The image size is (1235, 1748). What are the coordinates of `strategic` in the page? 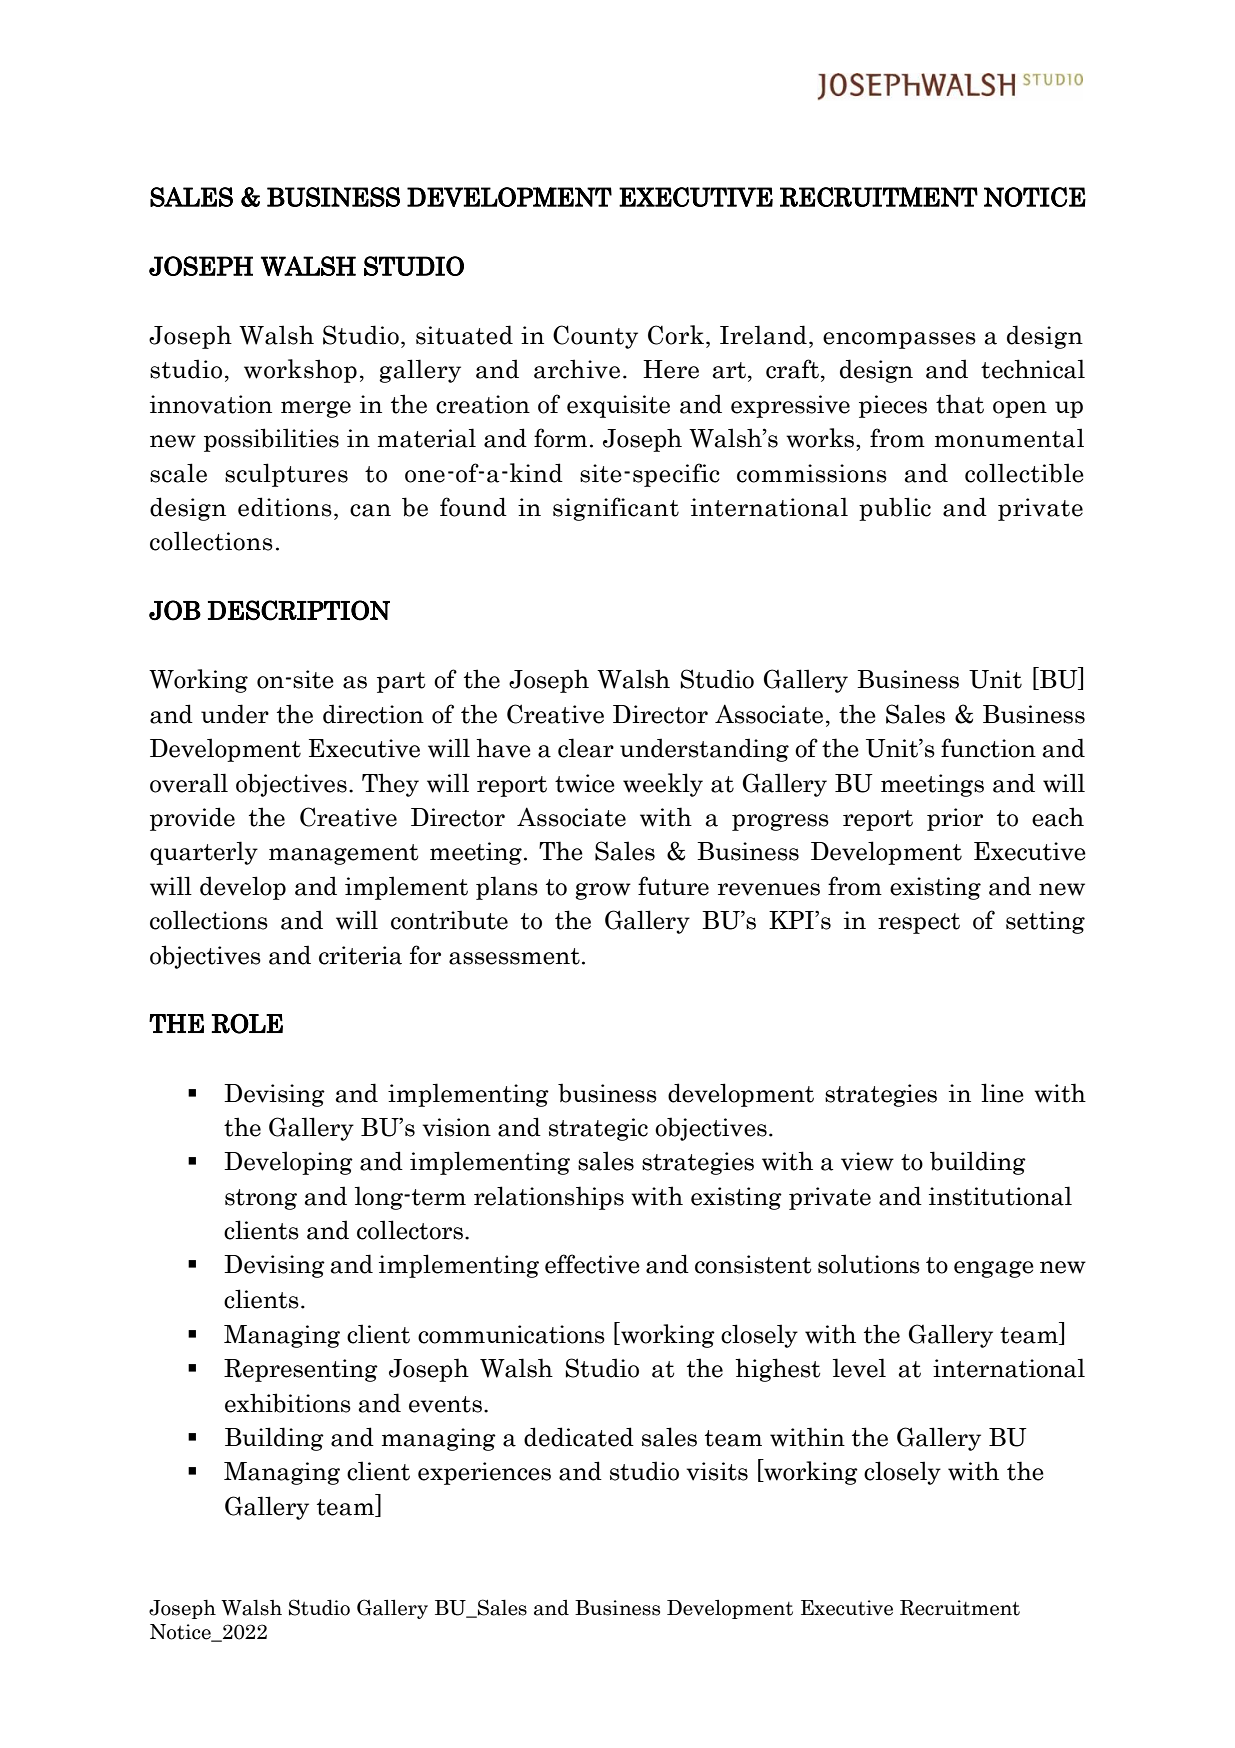 It's located at (598, 1129).
